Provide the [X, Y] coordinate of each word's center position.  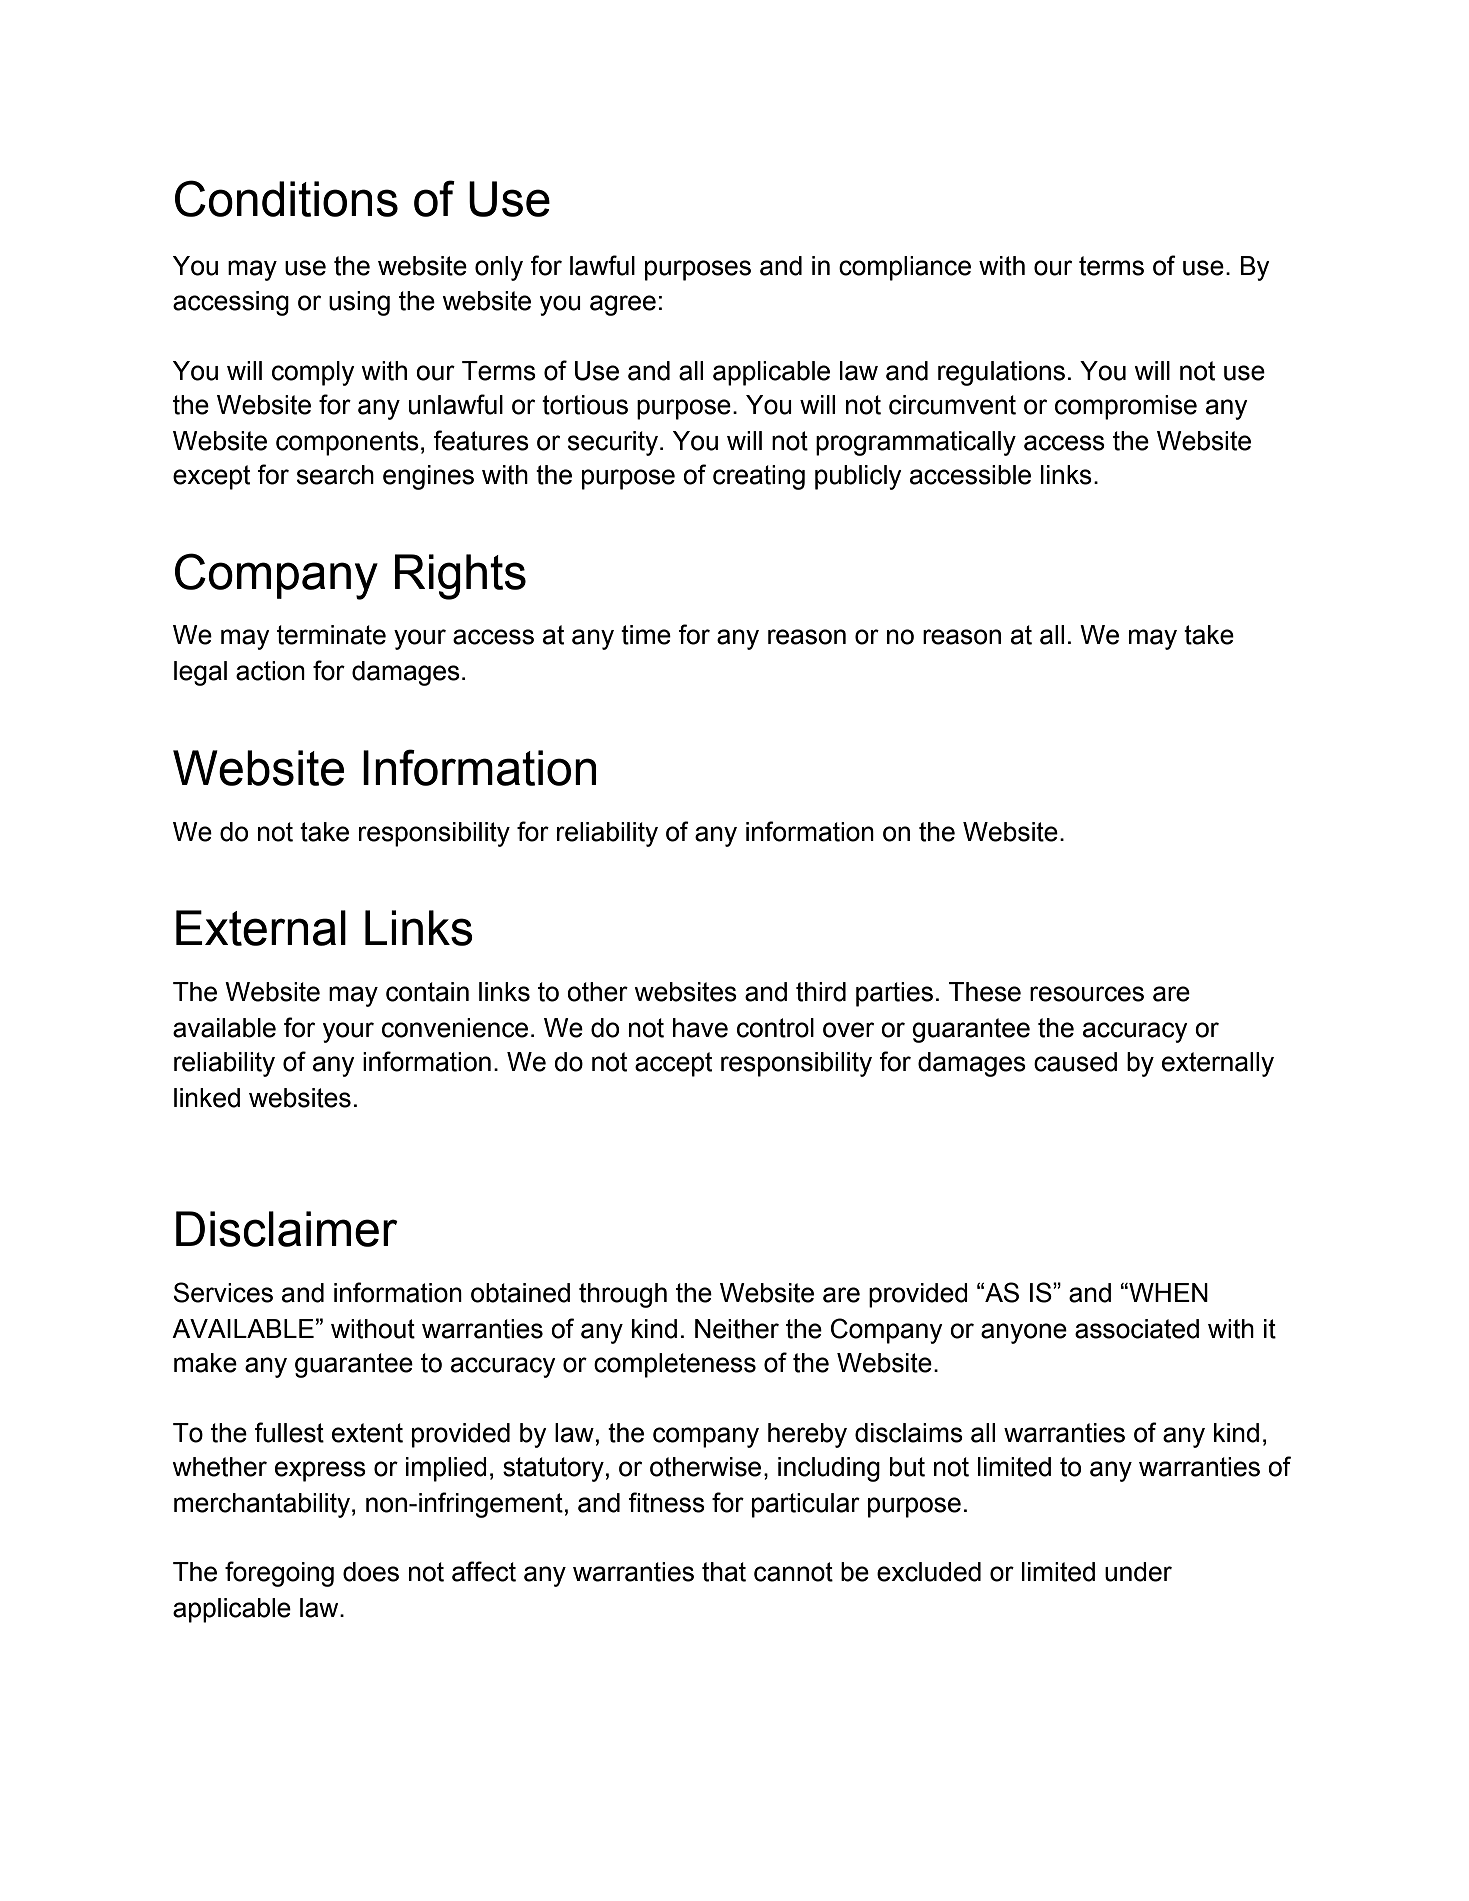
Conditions [286, 198]
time [646, 635]
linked [207, 1098]
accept [673, 1064]
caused [1075, 1062]
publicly [858, 477]
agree [623, 305]
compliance [905, 268]
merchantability [262, 1505]
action [270, 671]
